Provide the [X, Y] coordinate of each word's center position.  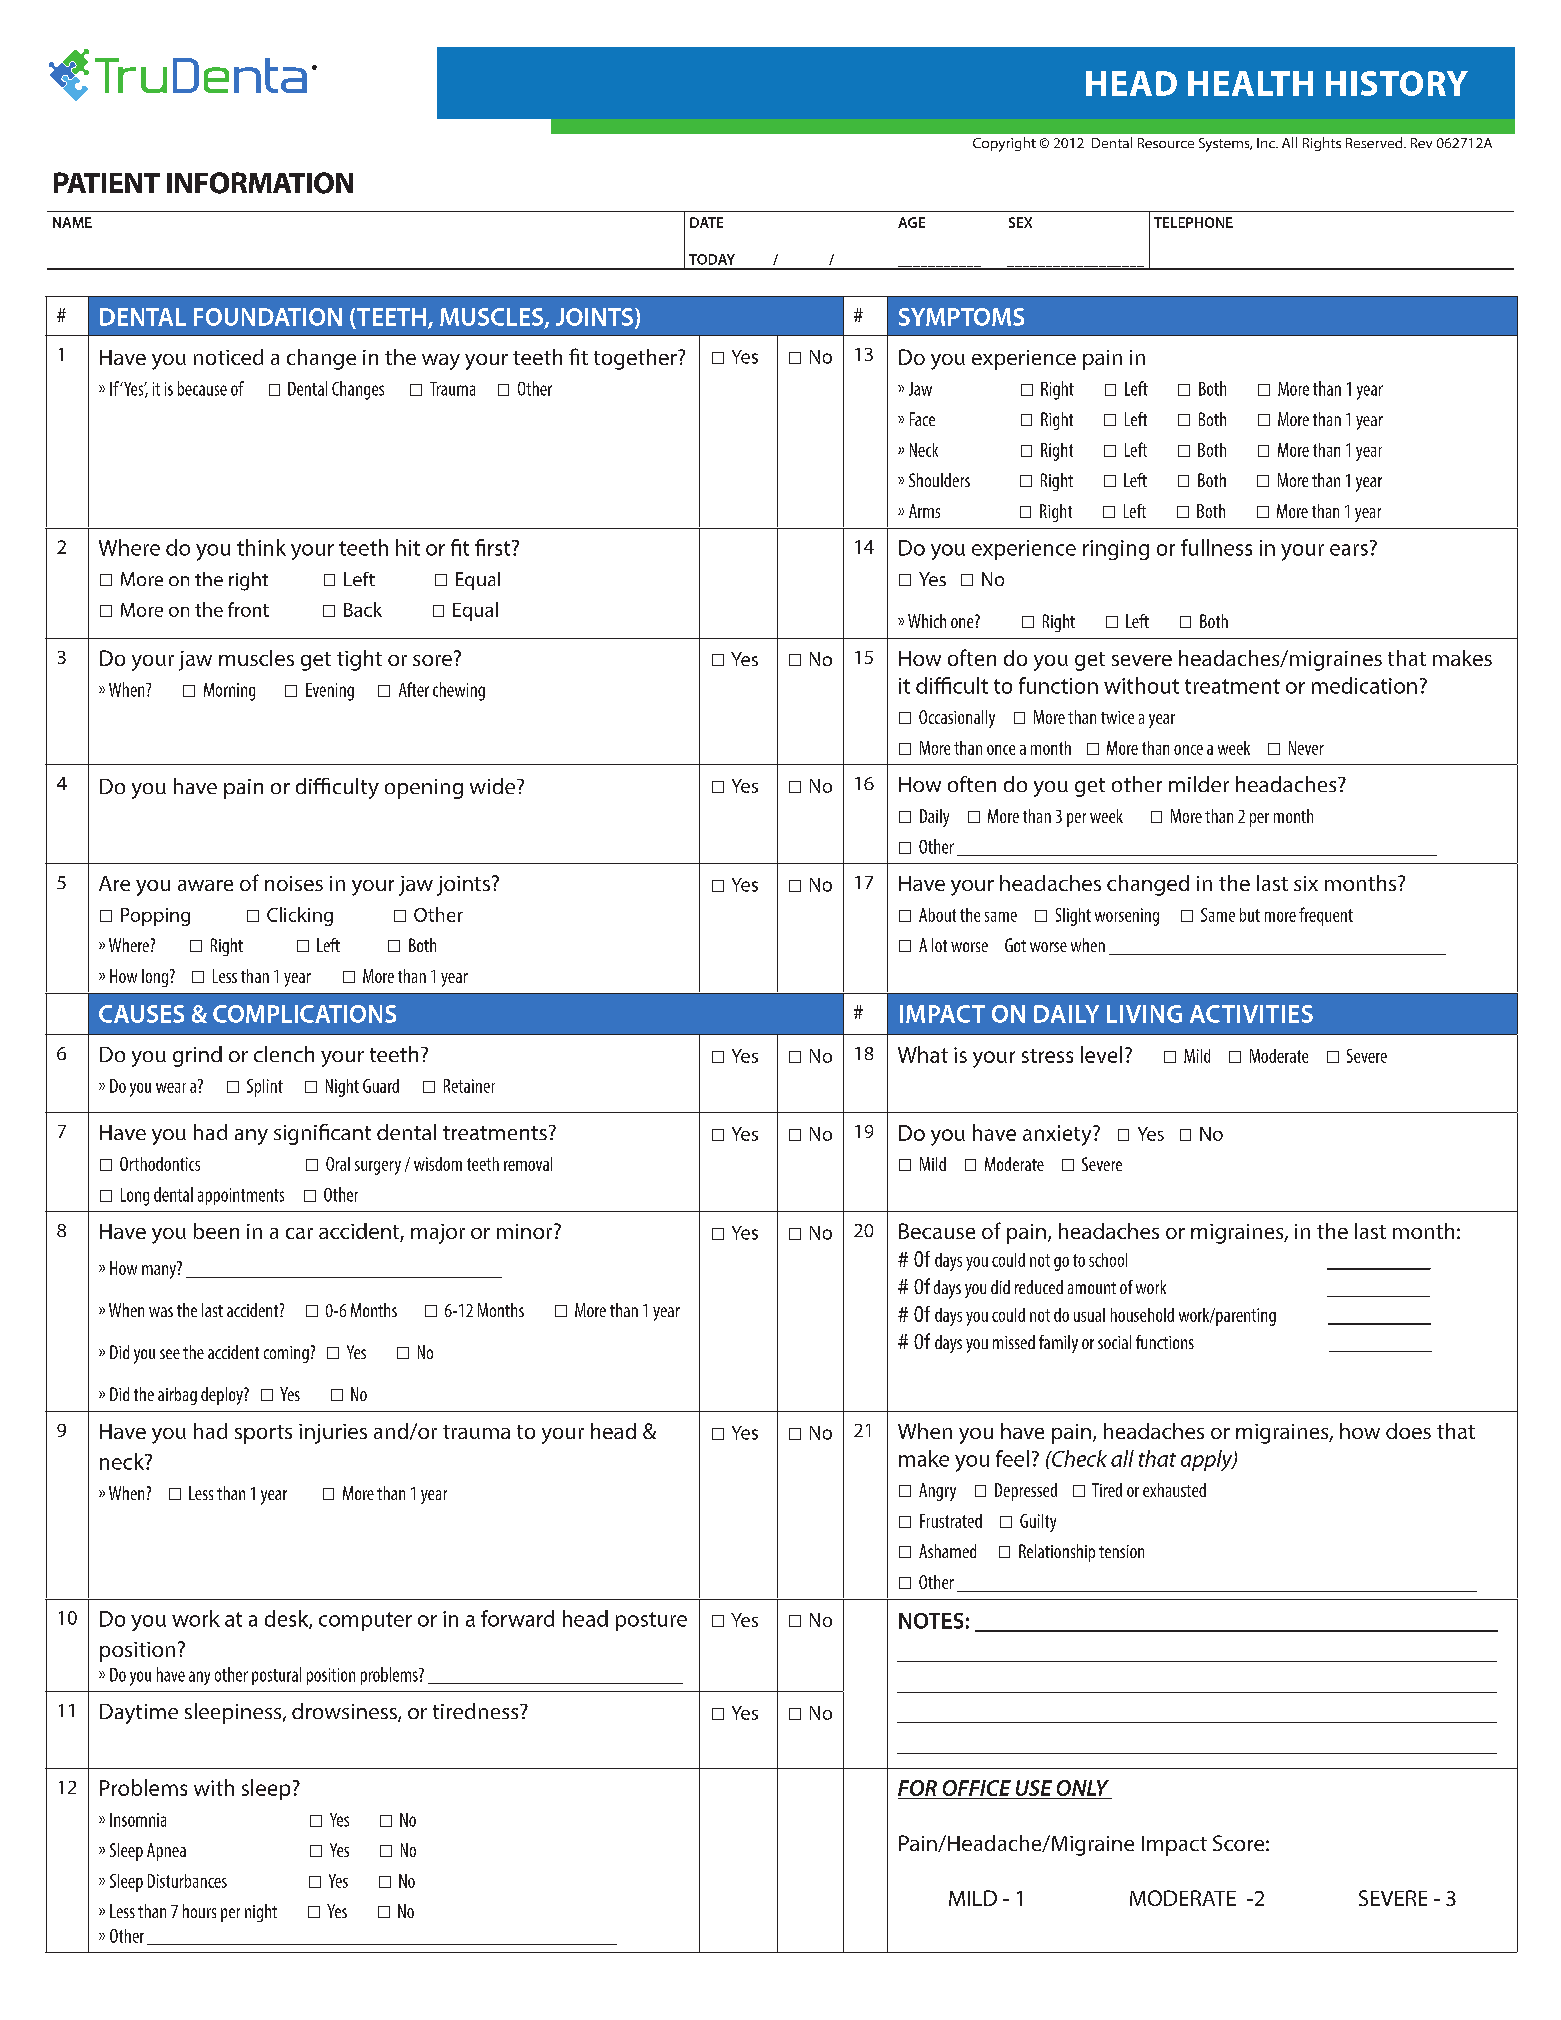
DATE [706, 222]
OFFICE [976, 1789]
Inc [1267, 143]
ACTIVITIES [1251, 1014]
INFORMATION [260, 183]
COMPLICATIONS [304, 1014]
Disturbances [187, 1881]
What [923, 1054]
